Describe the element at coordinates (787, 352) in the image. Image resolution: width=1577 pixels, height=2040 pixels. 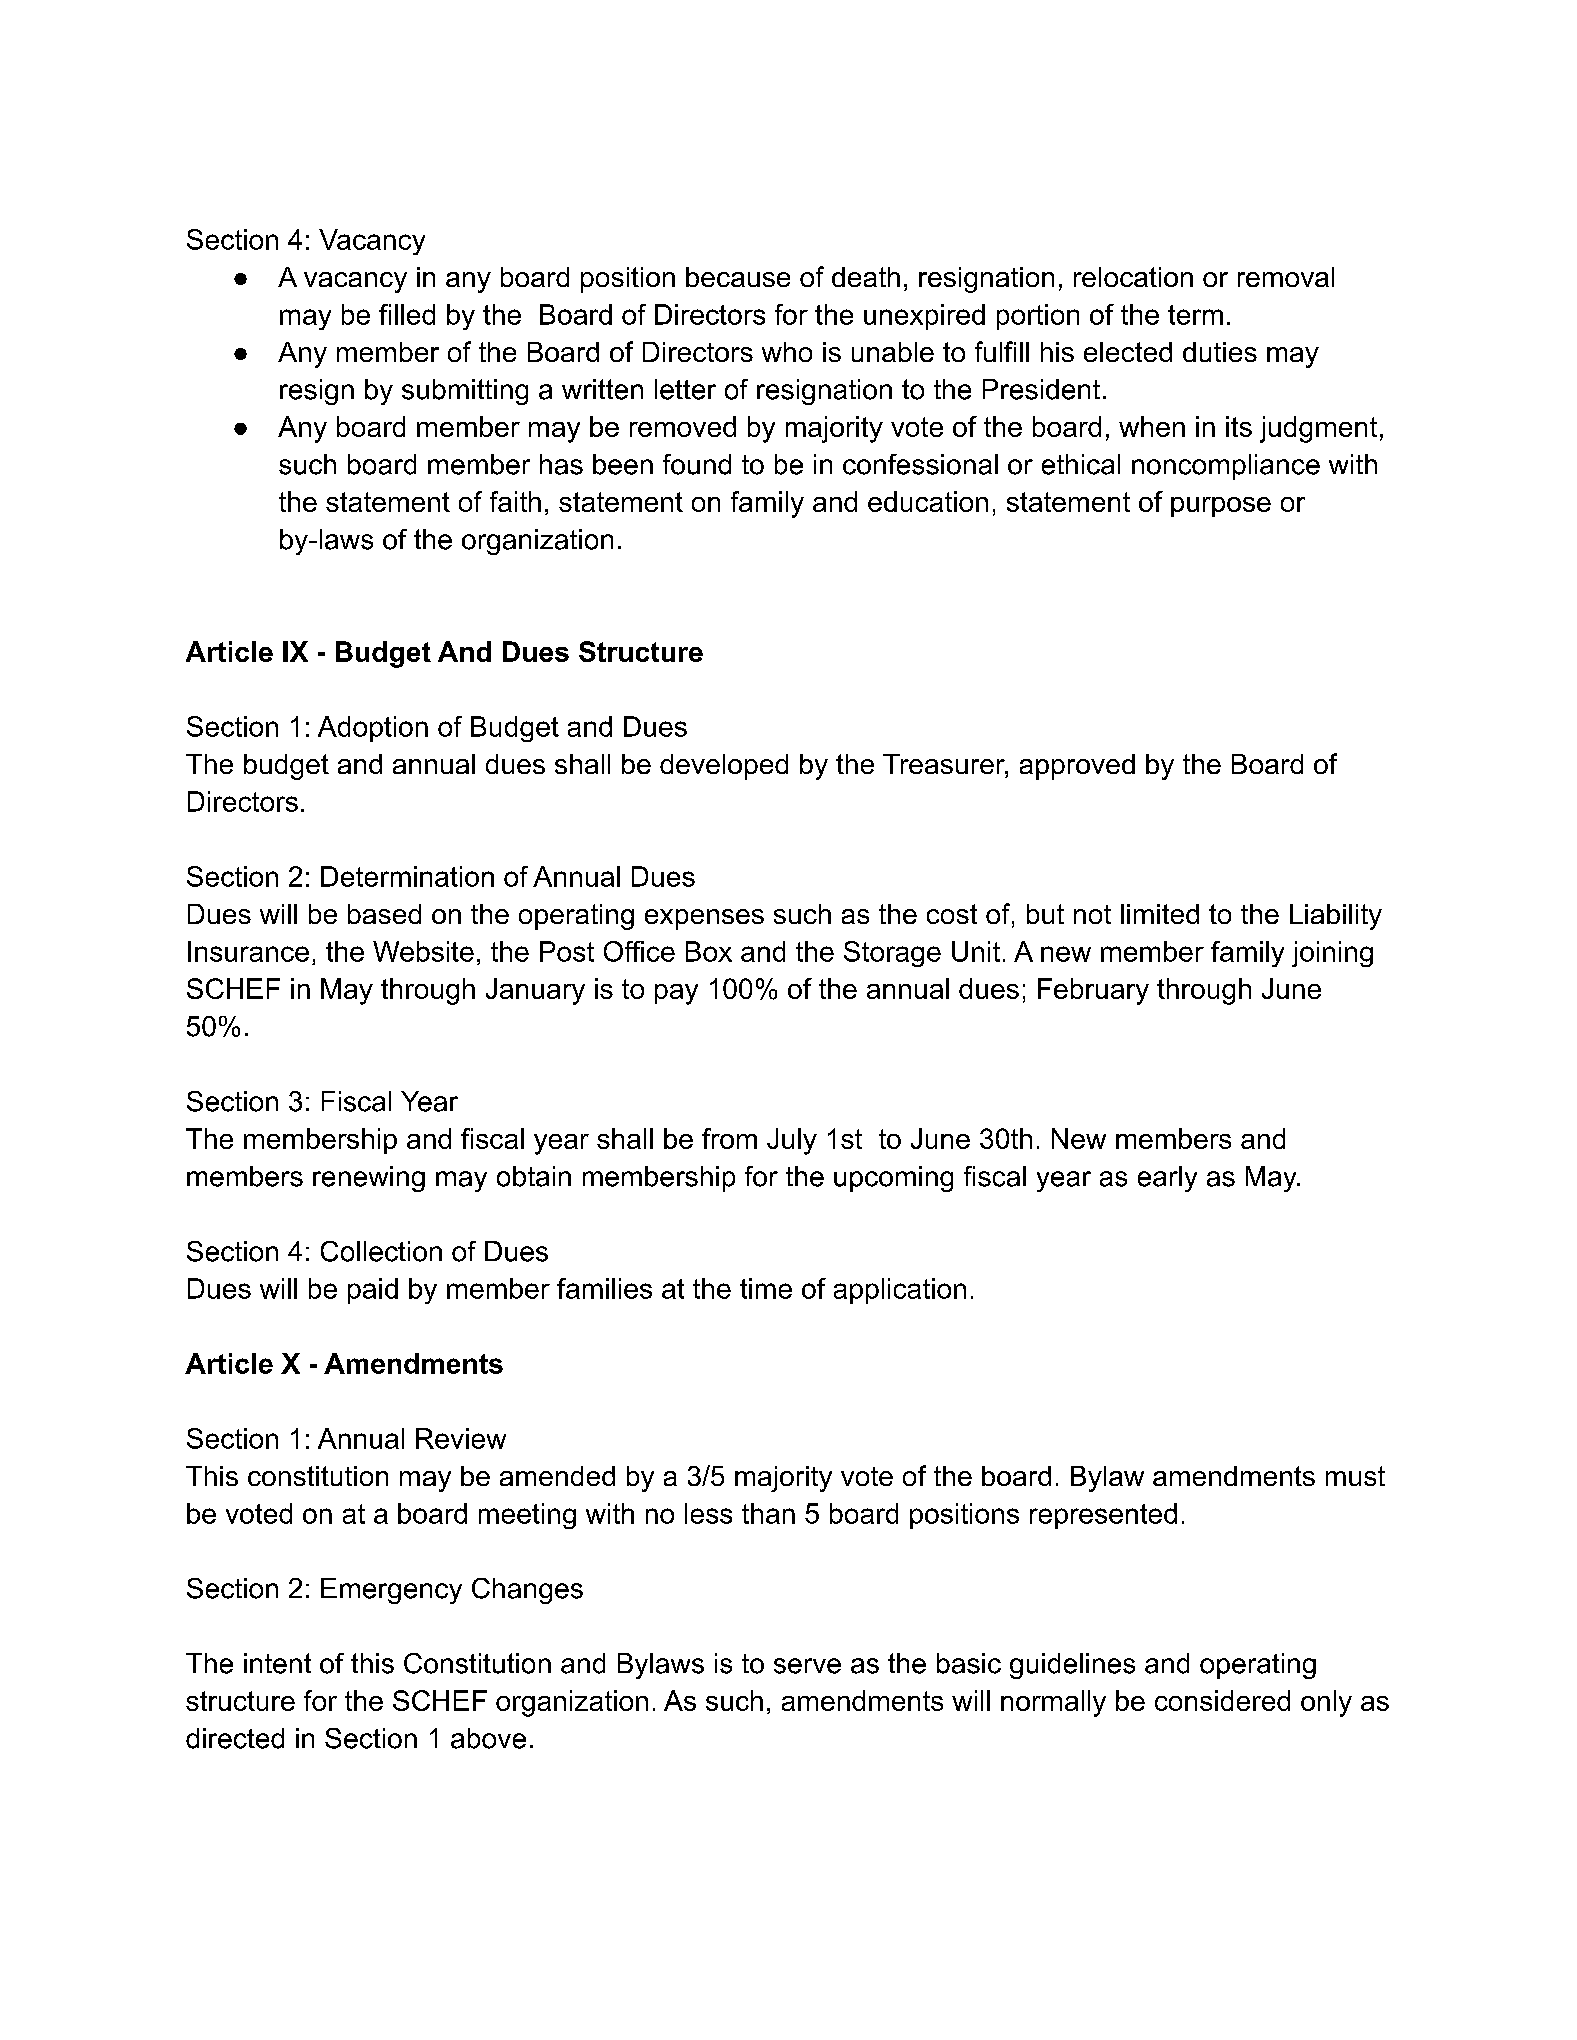
I see `who` at that location.
